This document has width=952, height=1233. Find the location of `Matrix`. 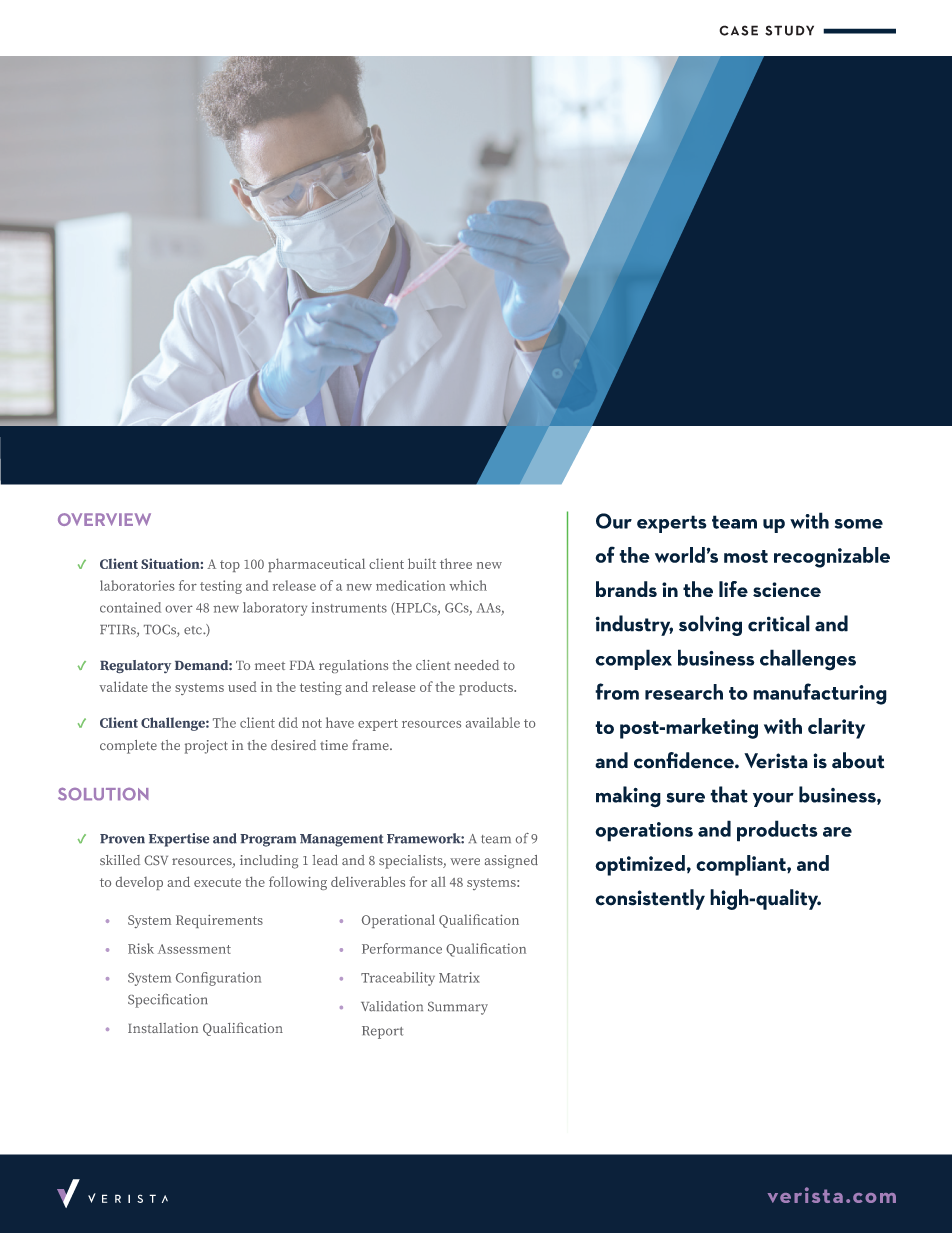

Matrix is located at coordinates (459, 977).
